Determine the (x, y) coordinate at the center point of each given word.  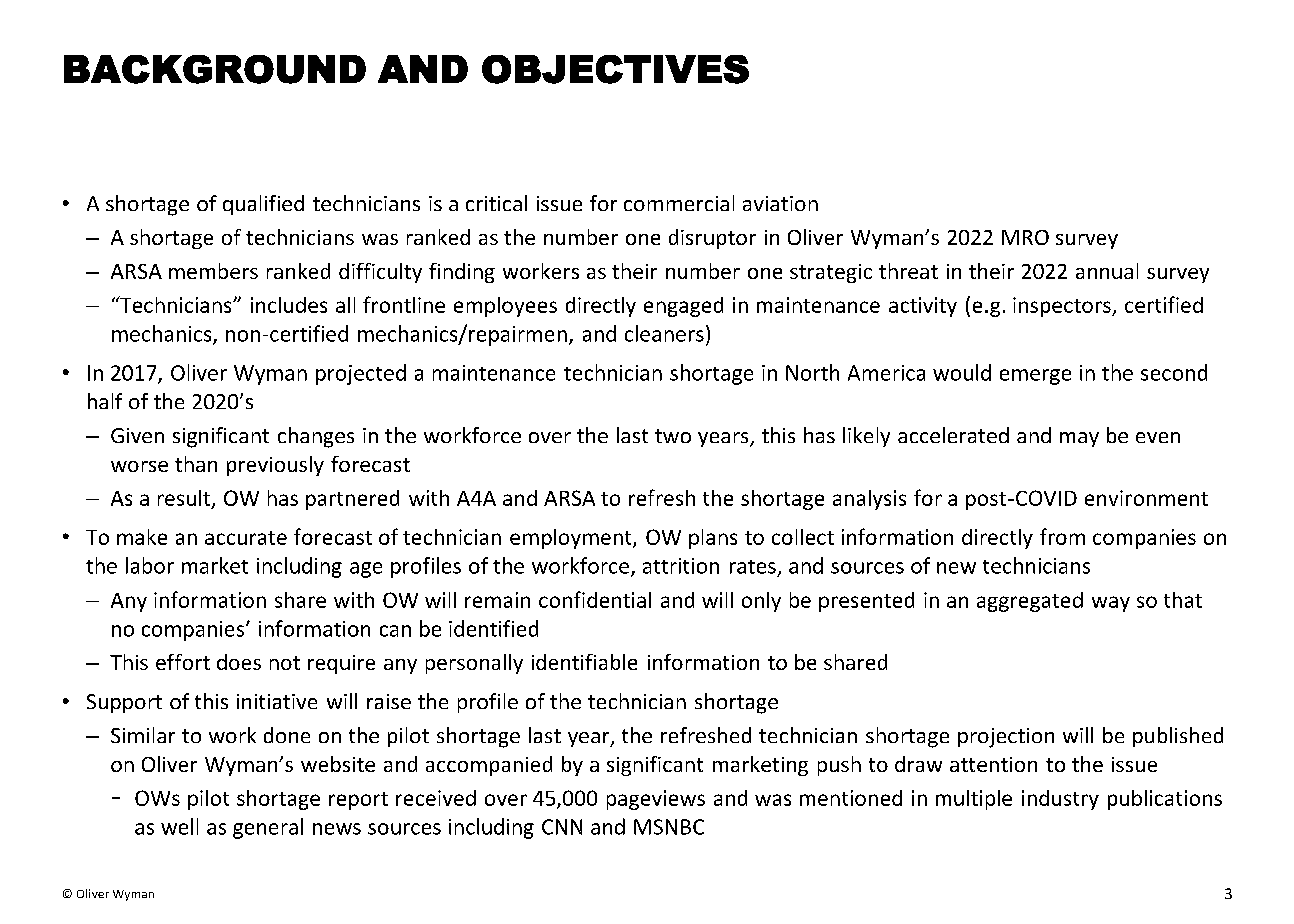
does (239, 662)
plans (713, 539)
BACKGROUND (215, 69)
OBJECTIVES (615, 69)
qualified (263, 205)
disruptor (712, 239)
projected (361, 374)
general (268, 828)
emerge (1035, 377)
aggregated (1030, 602)
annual (1107, 271)
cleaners (664, 333)
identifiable (584, 662)
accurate (246, 538)
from (1062, 536)
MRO (1025, 237)
